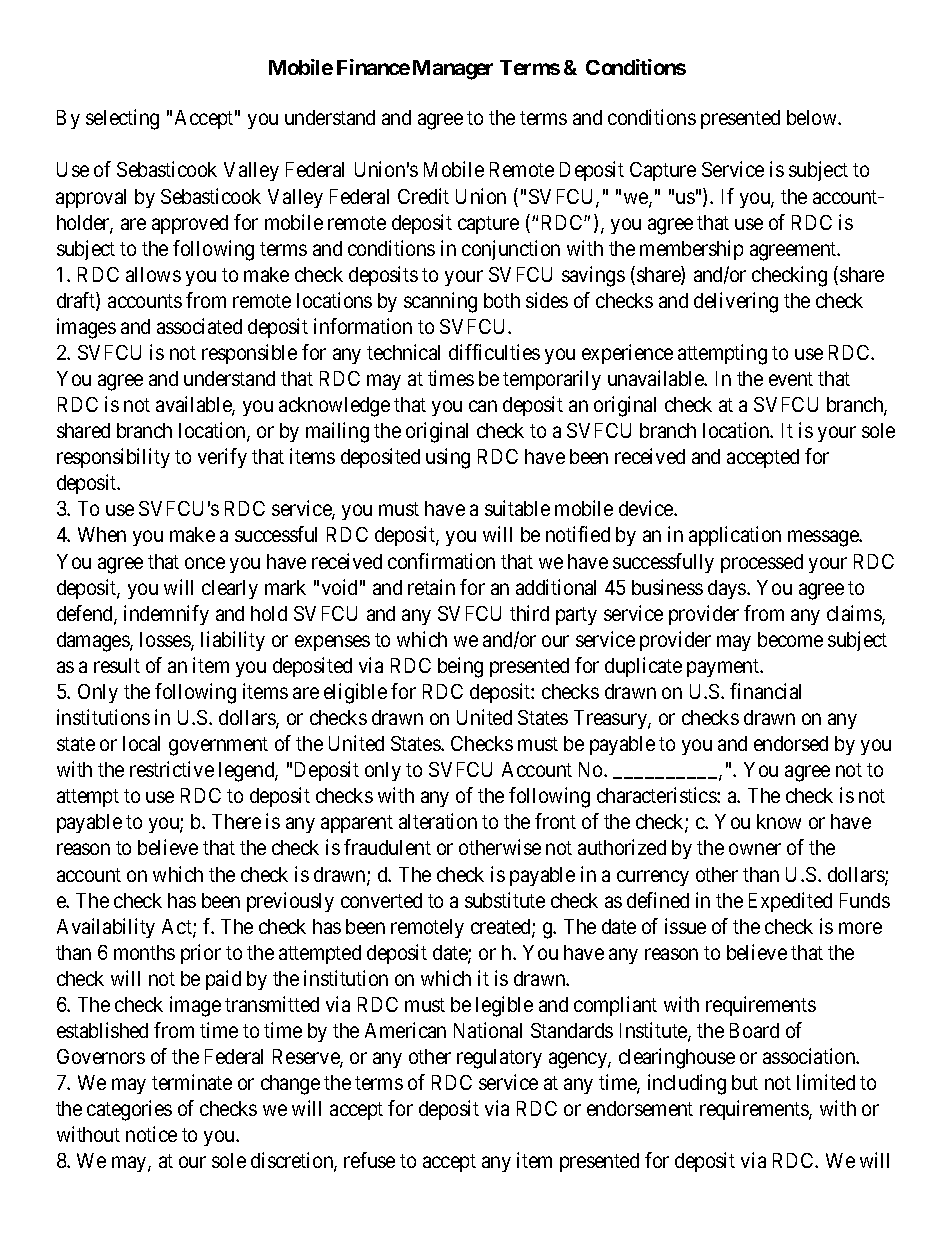 Image resolution: width=952 pixels, height=1233 pixels. I want to click on delivering, so click(736, 302).
